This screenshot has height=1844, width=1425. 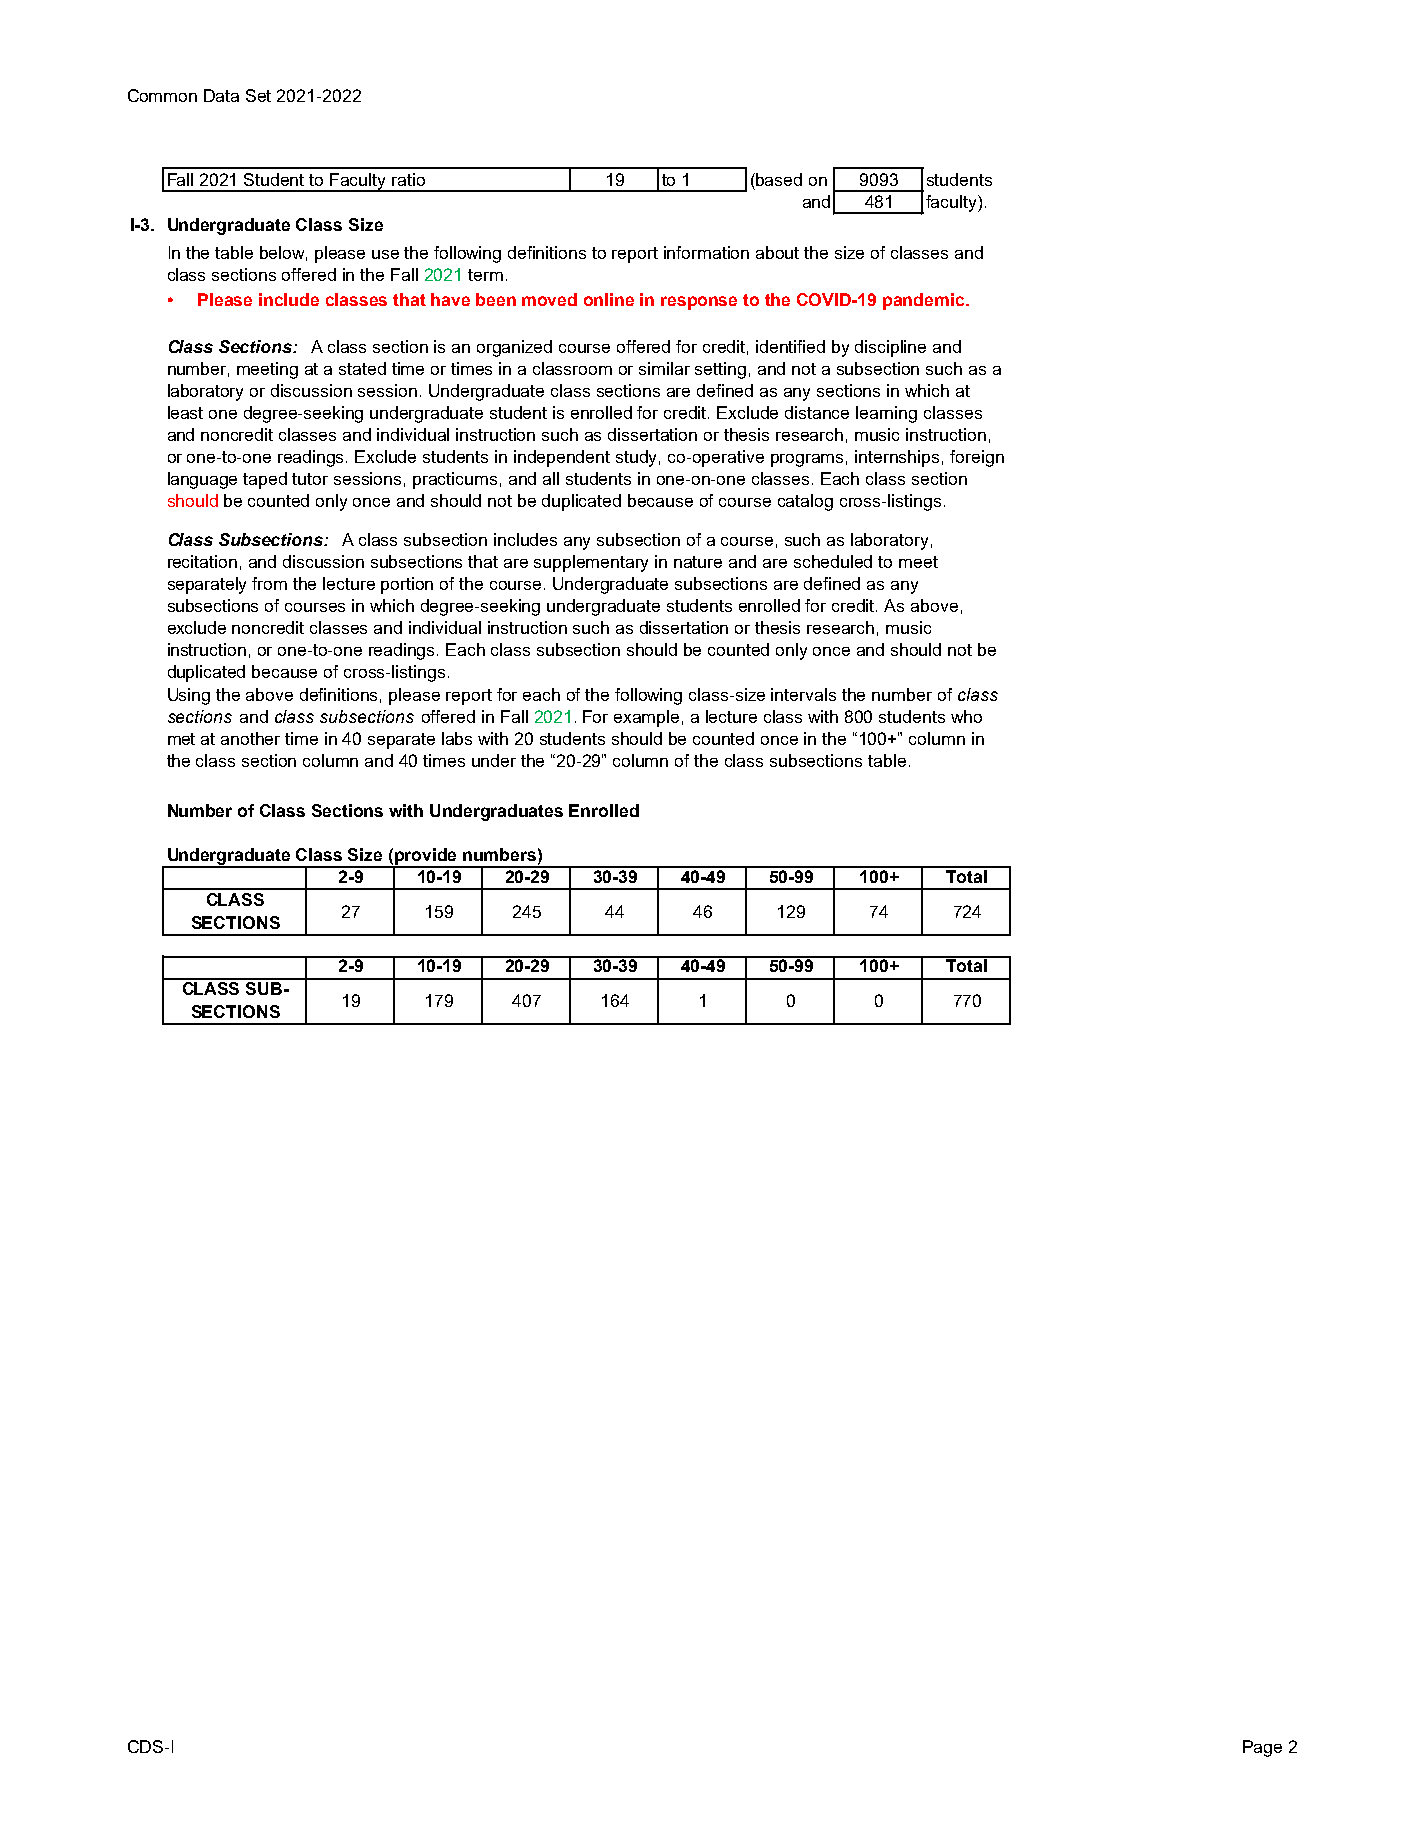 I want to click on Data, so click(x=221, y=95).
